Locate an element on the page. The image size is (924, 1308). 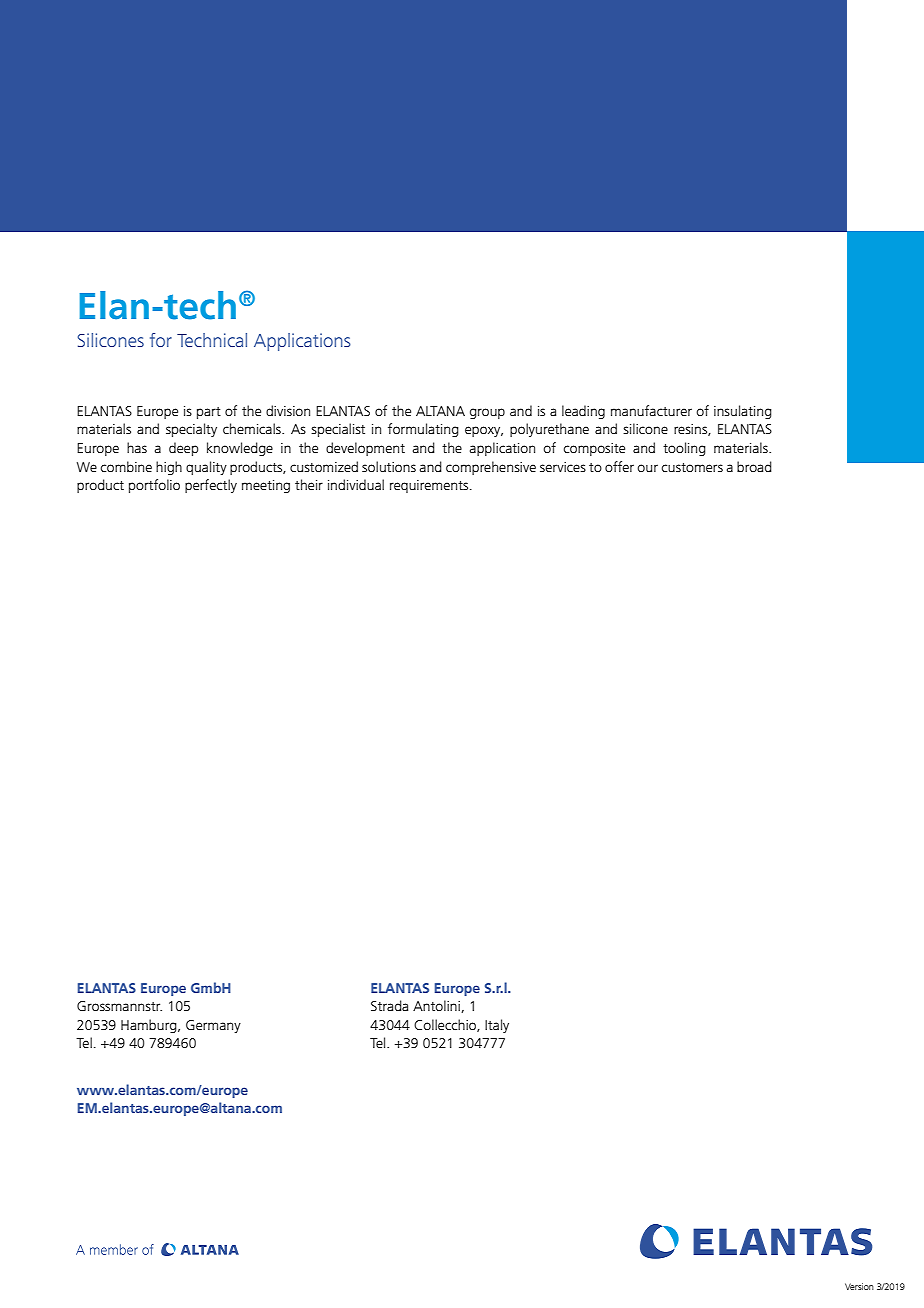
Germany is located at coordinates (213, 1026).
